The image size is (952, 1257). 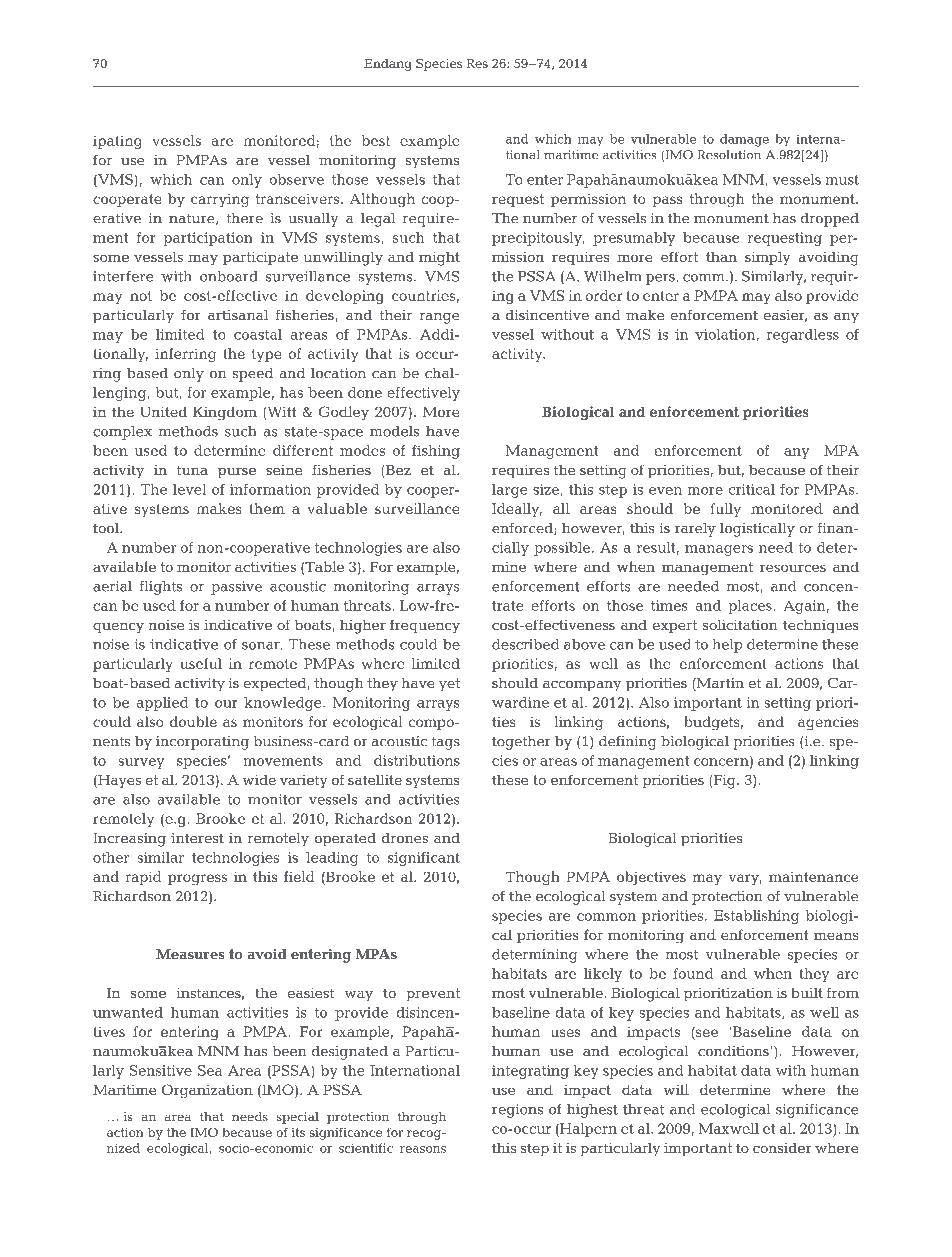 What do you see at coordinates (376, 140) in the screenshot?
I see `best` at bounding box center [376, 140].
